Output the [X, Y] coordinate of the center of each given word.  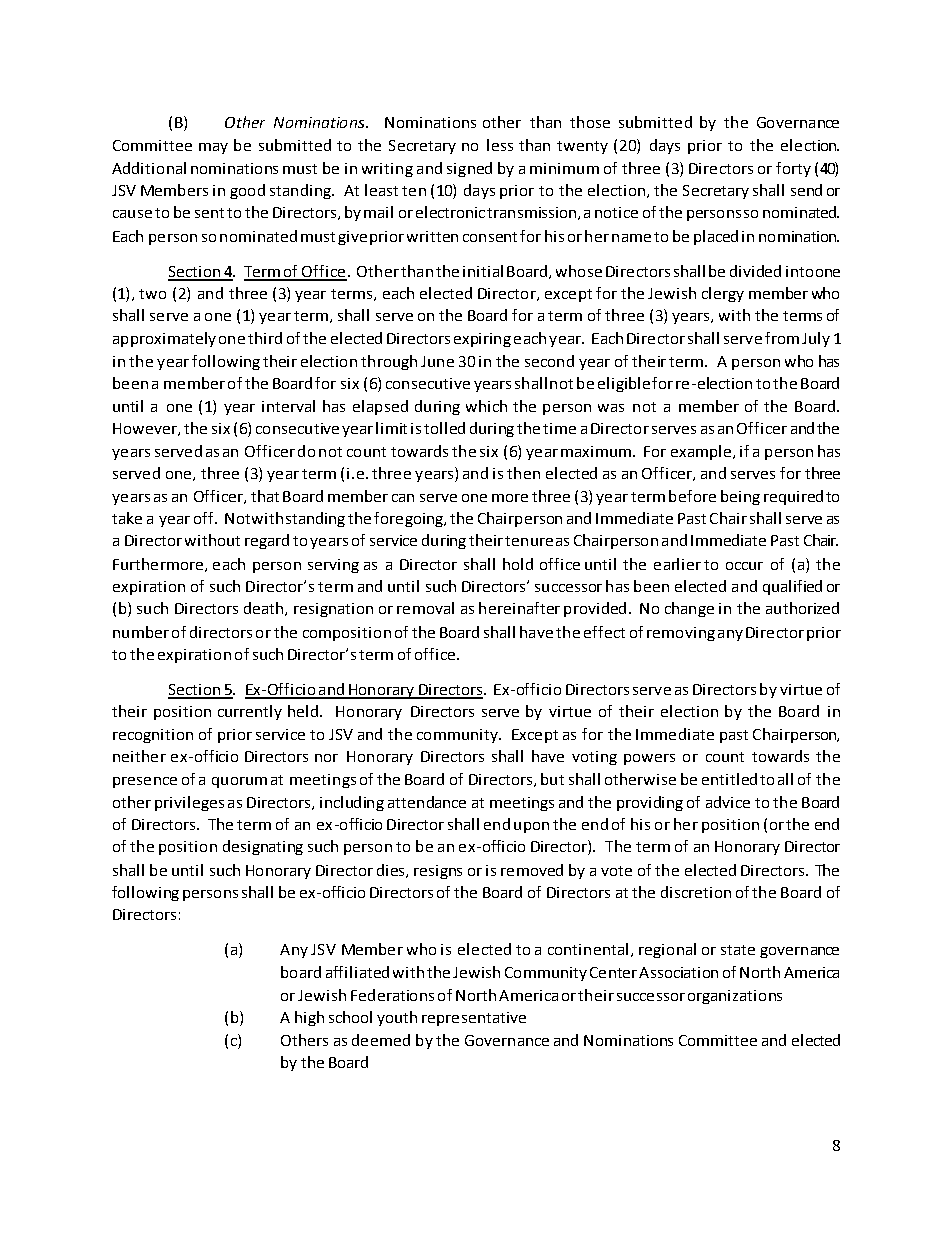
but [552, 779]
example [702, 452]
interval [288, 406]
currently [250, 712]
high [309, 1018]
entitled [729, 779]
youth [397, 1018]
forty [793, 169]
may [213, 148]
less [500, 145]
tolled [444, 428]
